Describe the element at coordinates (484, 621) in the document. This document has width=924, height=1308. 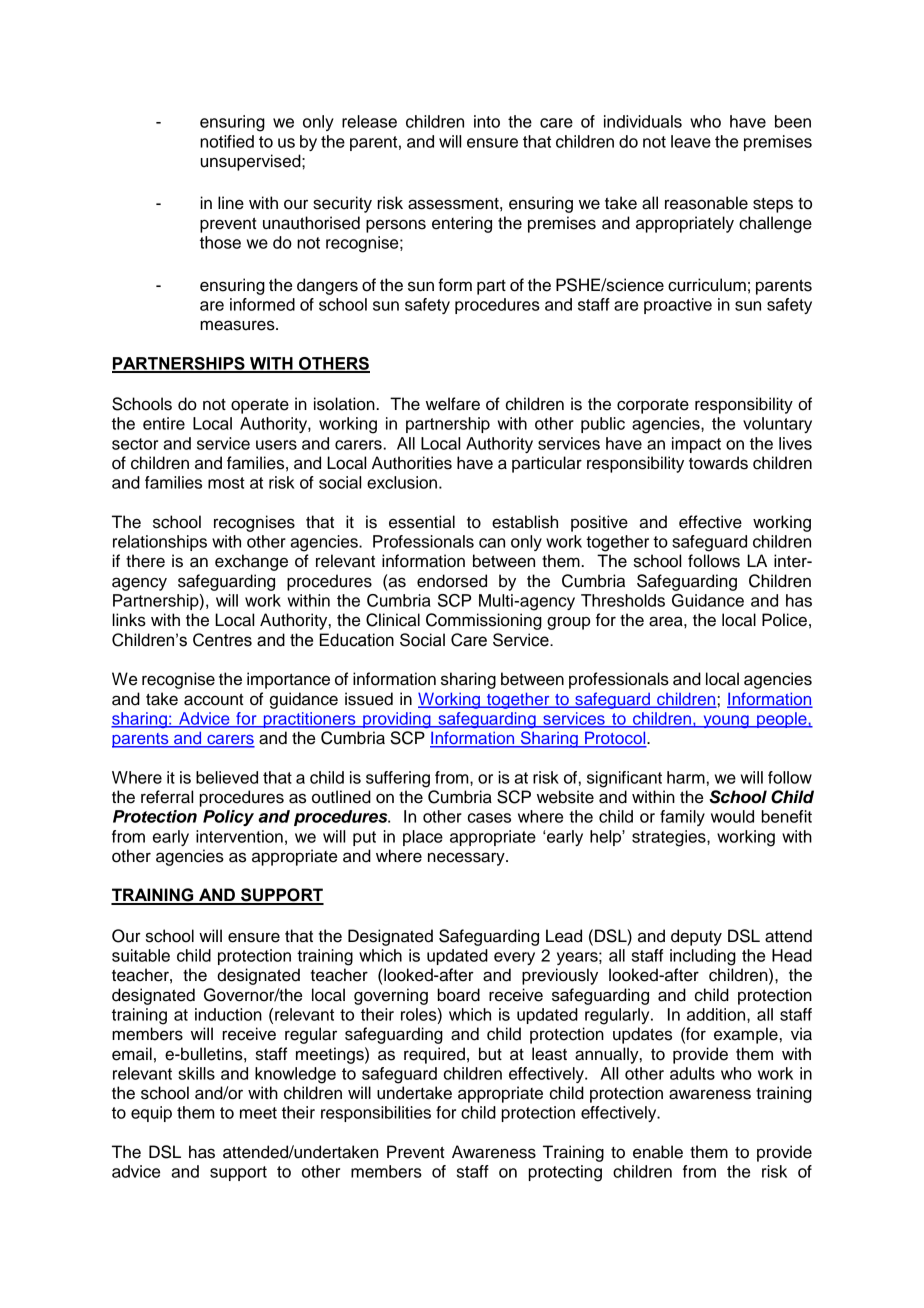
I see `Commissioning` at that location.
